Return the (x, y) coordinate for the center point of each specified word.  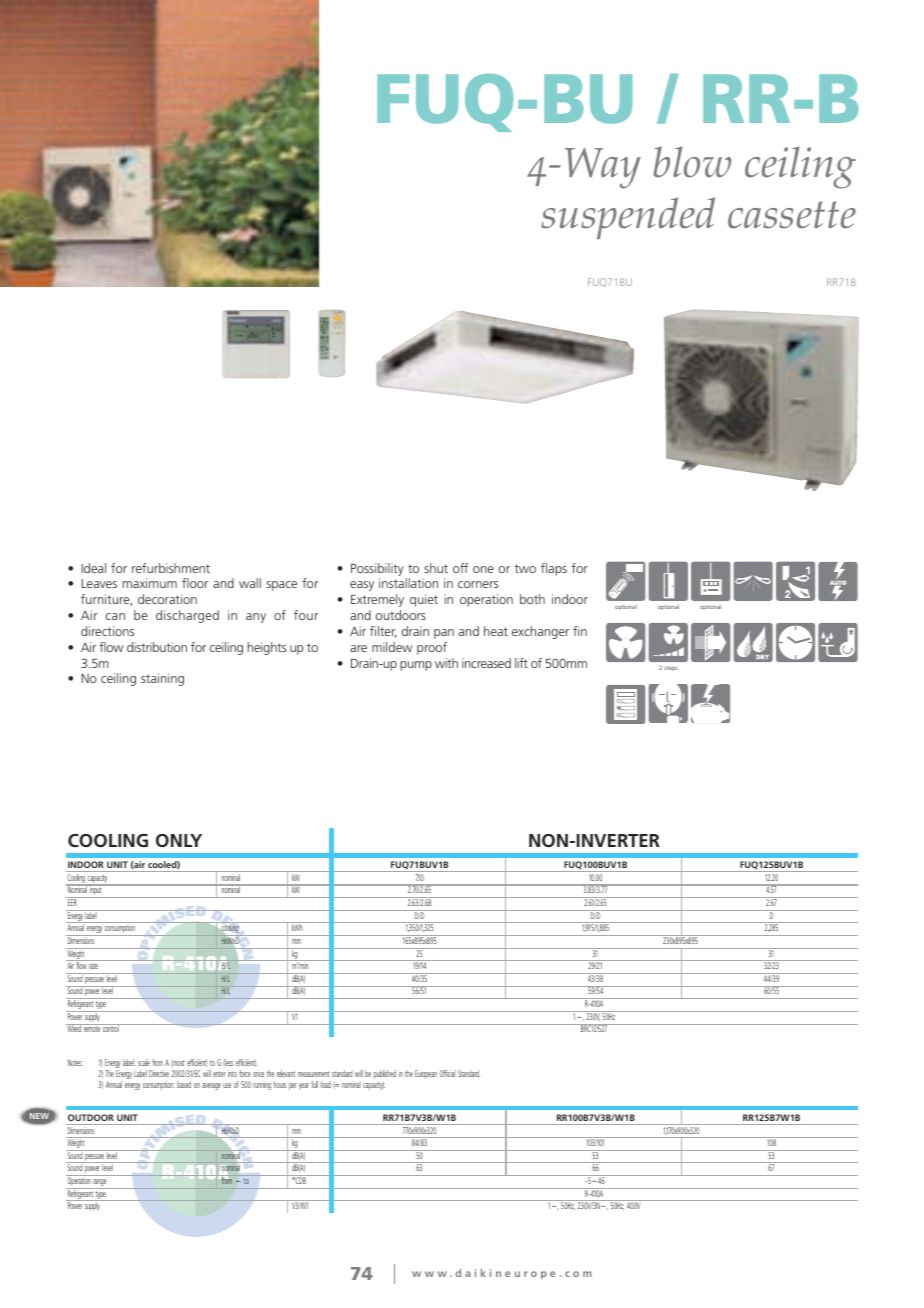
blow (692, 162)
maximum (150, 583)
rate (93, 966)
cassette (792, 215)
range (100, 1184)
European (426, 1074)
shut (436, 568)
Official (447, 1073)
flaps (554, 569)
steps (671, 668)
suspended (628, 218)
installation (408, 583)
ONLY (179, 840)
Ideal (93, 568)
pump (416, 666)
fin (580, 631)
